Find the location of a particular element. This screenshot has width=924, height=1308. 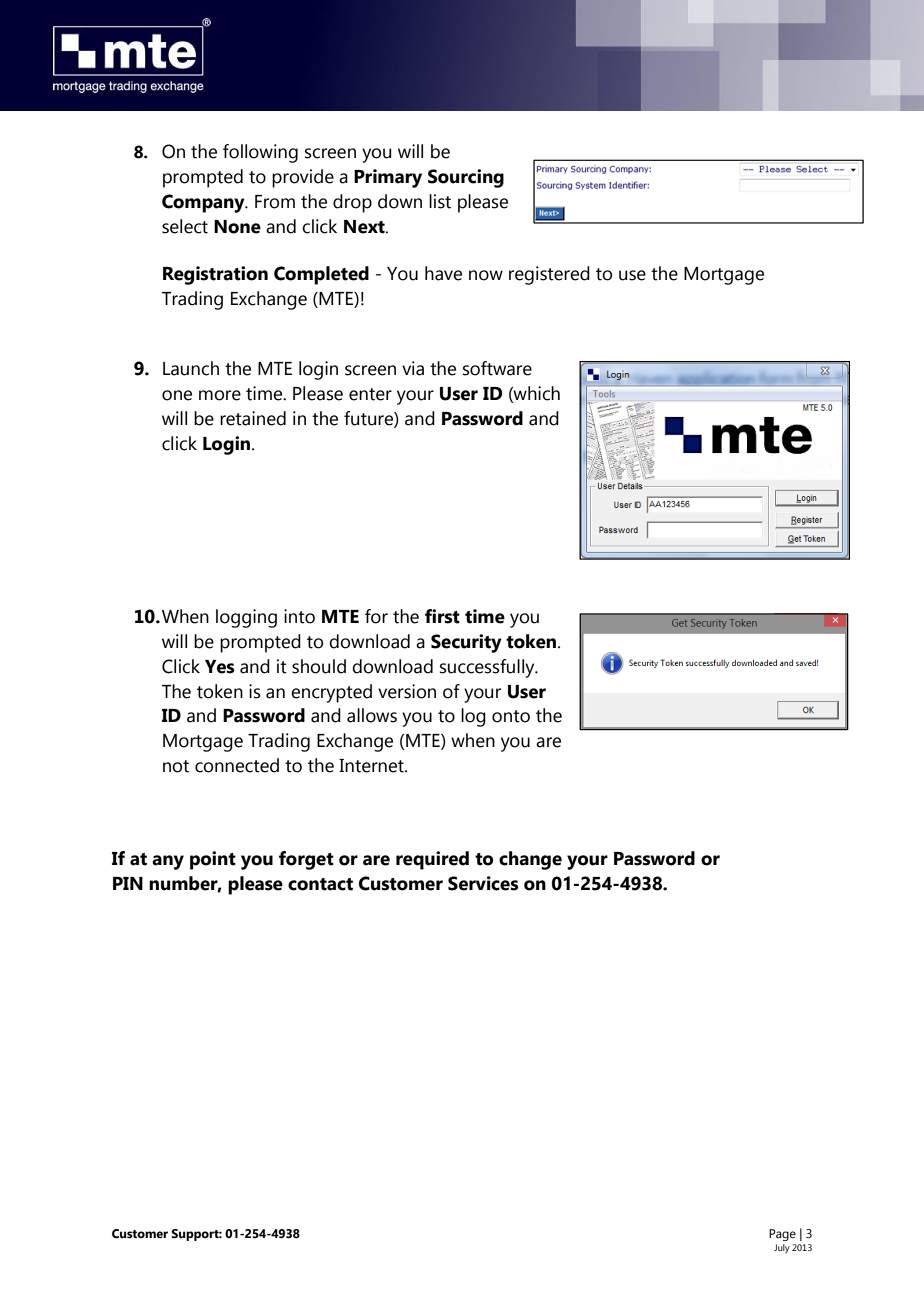

PIN is located at coordinates (128, 883).
